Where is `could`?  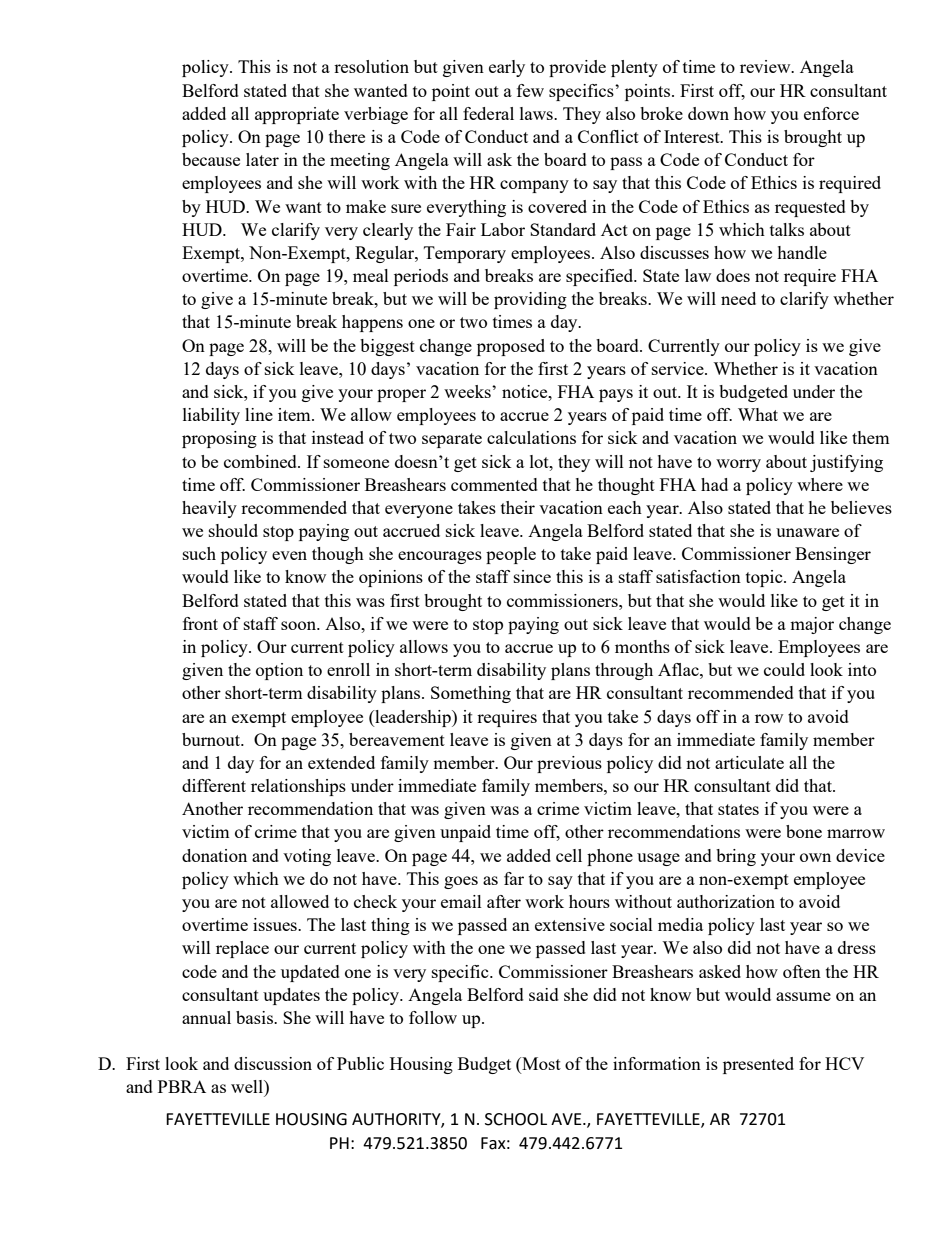 could is located at coordinates (784, 669).
